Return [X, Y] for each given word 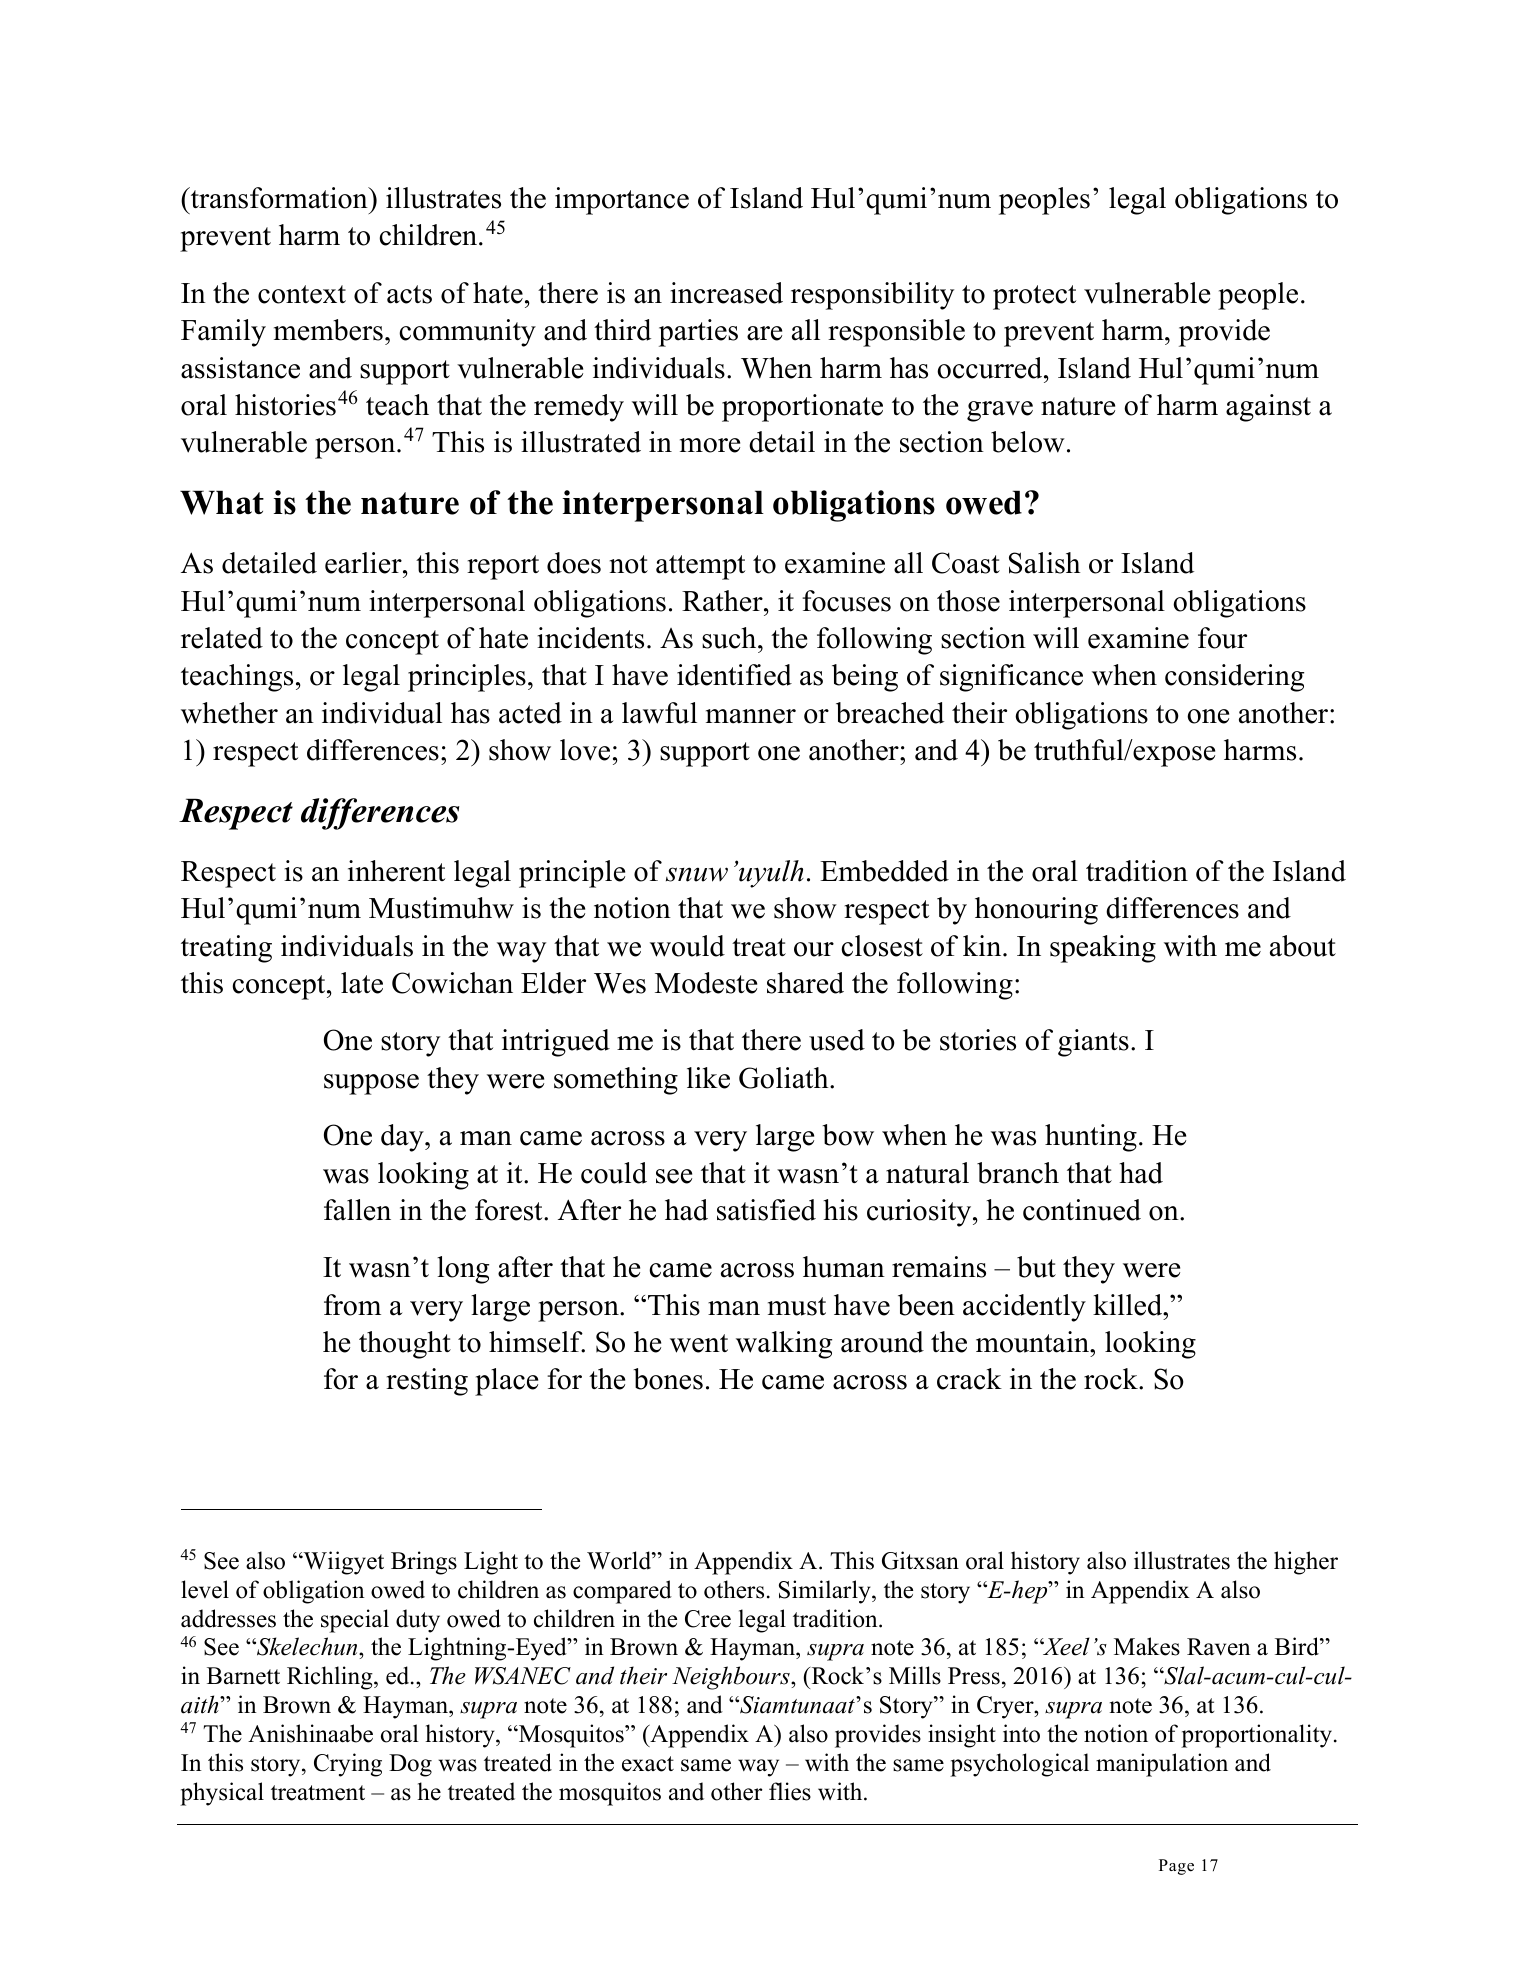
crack [969, 1379]
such [730, 638]
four [1222, 638]
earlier [364, 563]
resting [427, 1382]
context [302, 294]
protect [1034, 297]
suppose [371, 1084]
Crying [348, 1765]
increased [726, 293]
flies [790, 1791]
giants [1093, 1043]
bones [668, 1379]
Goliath [785, 1078]
